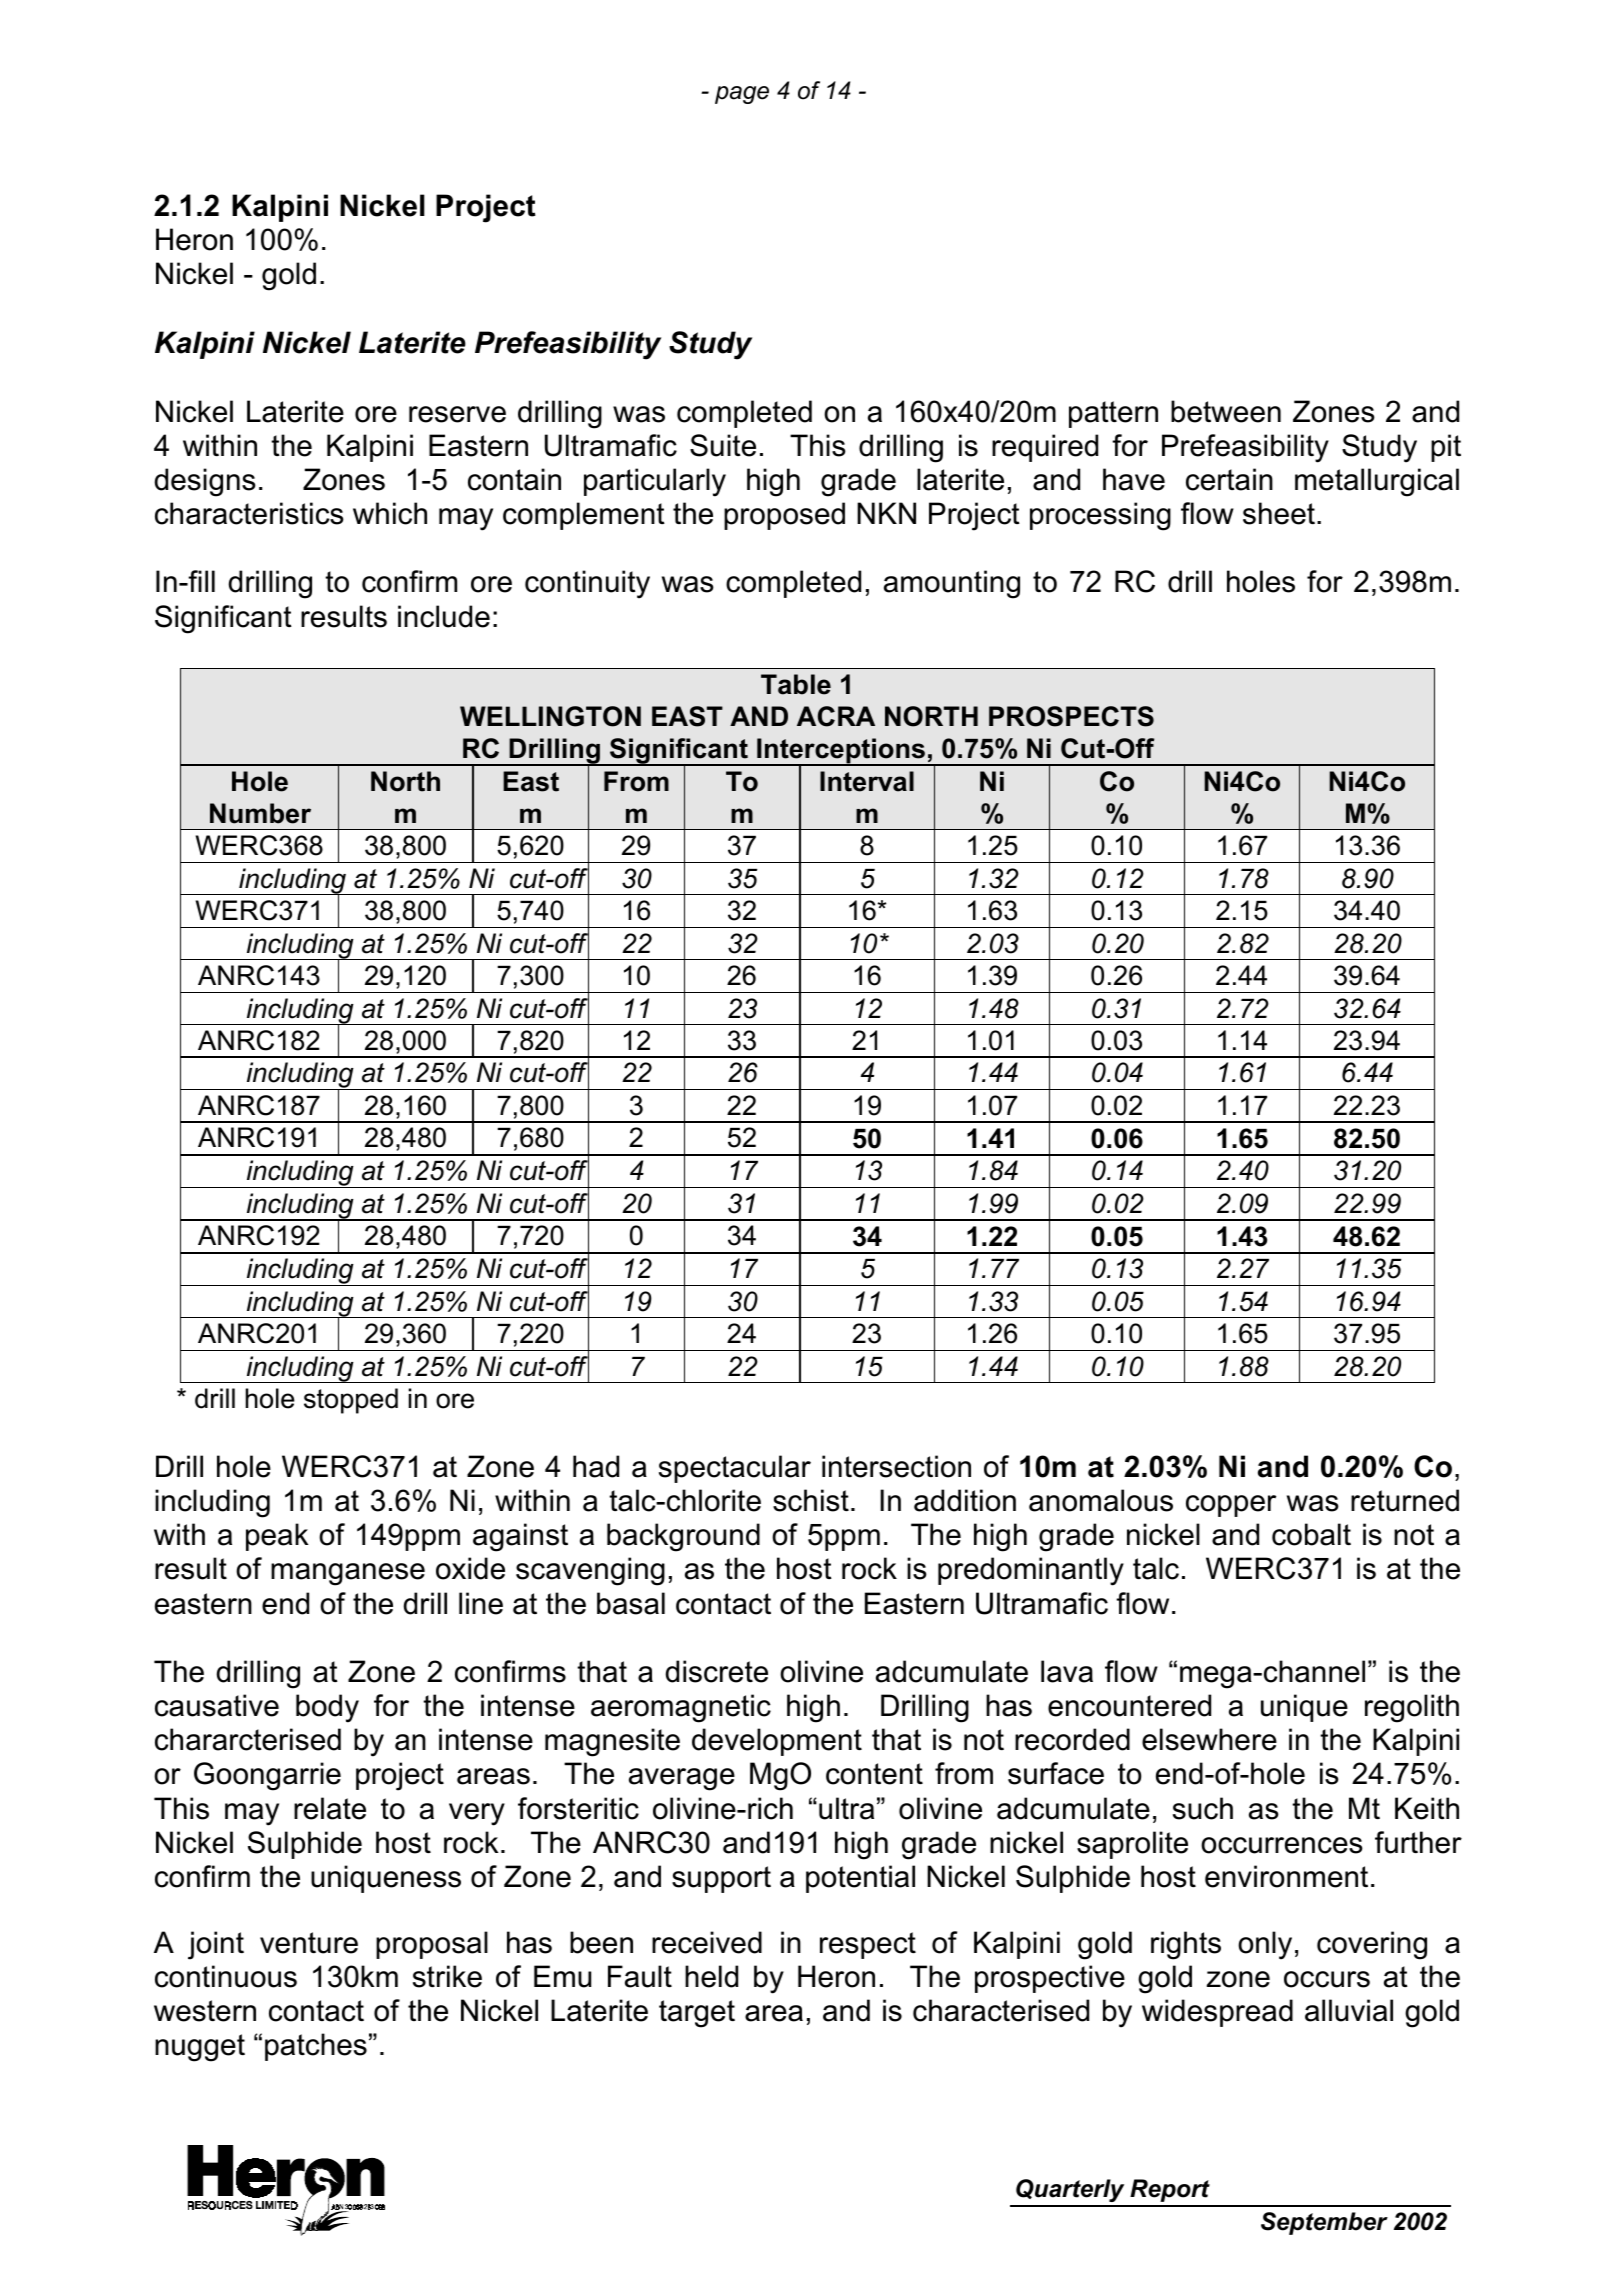  Describe the element at coordinates (316, 2047) in the page. I see `patches` at that location.
